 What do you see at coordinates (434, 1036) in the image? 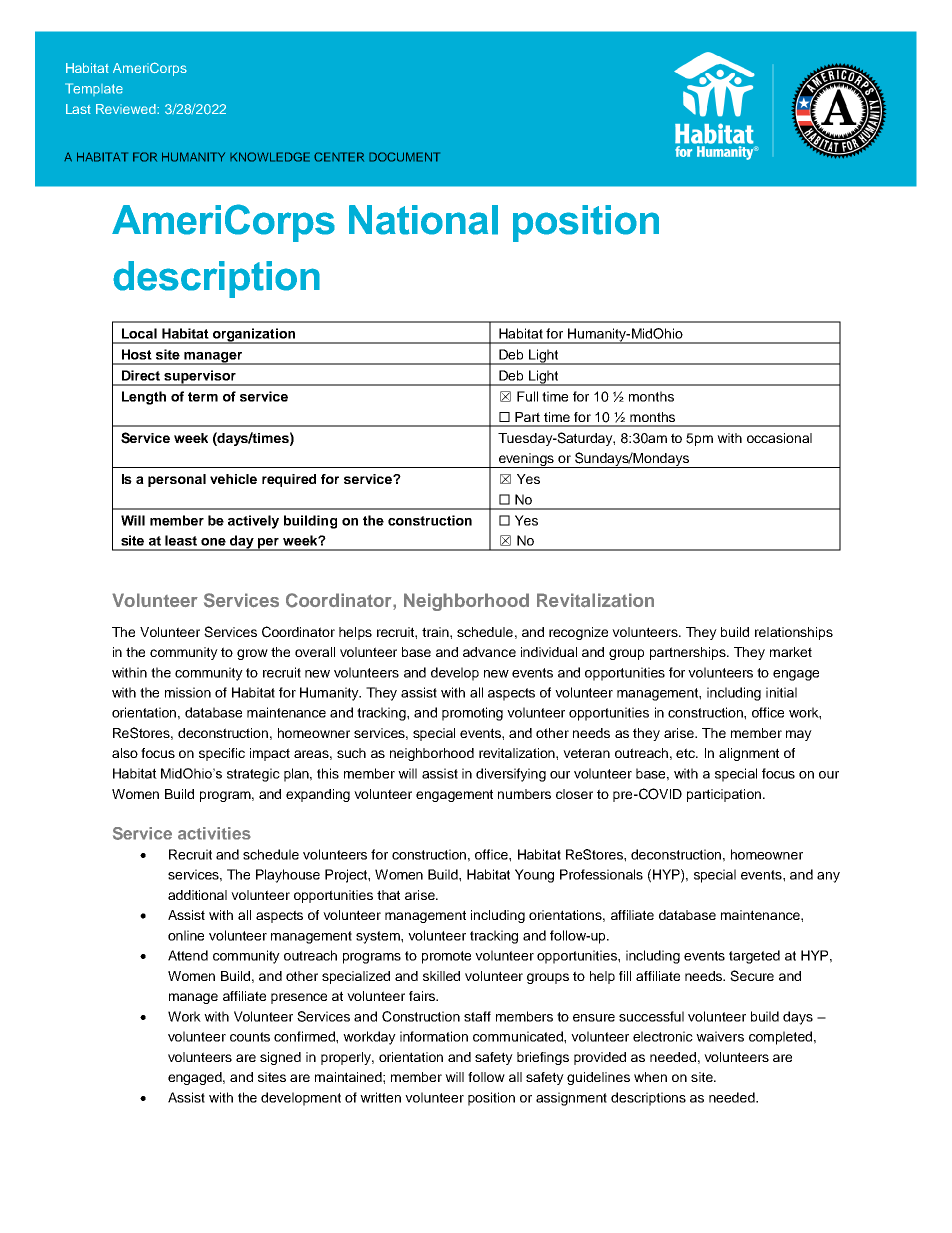
I see `information` at bounding box center [434, 1036].
